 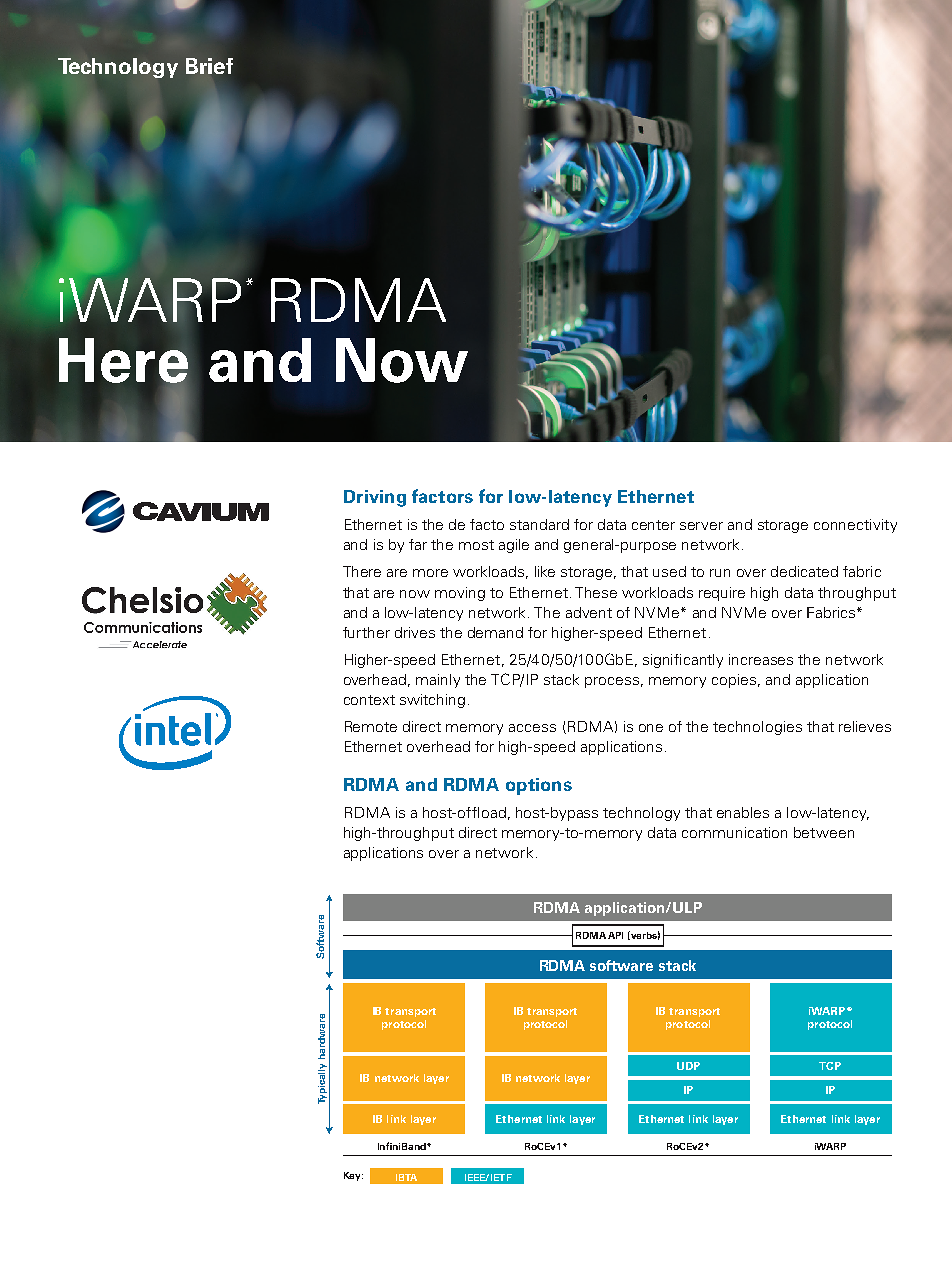 What do you see at coordinates (353, 1176) in the screenshot?
I see `Key` at bounding box center [353, 1176].
